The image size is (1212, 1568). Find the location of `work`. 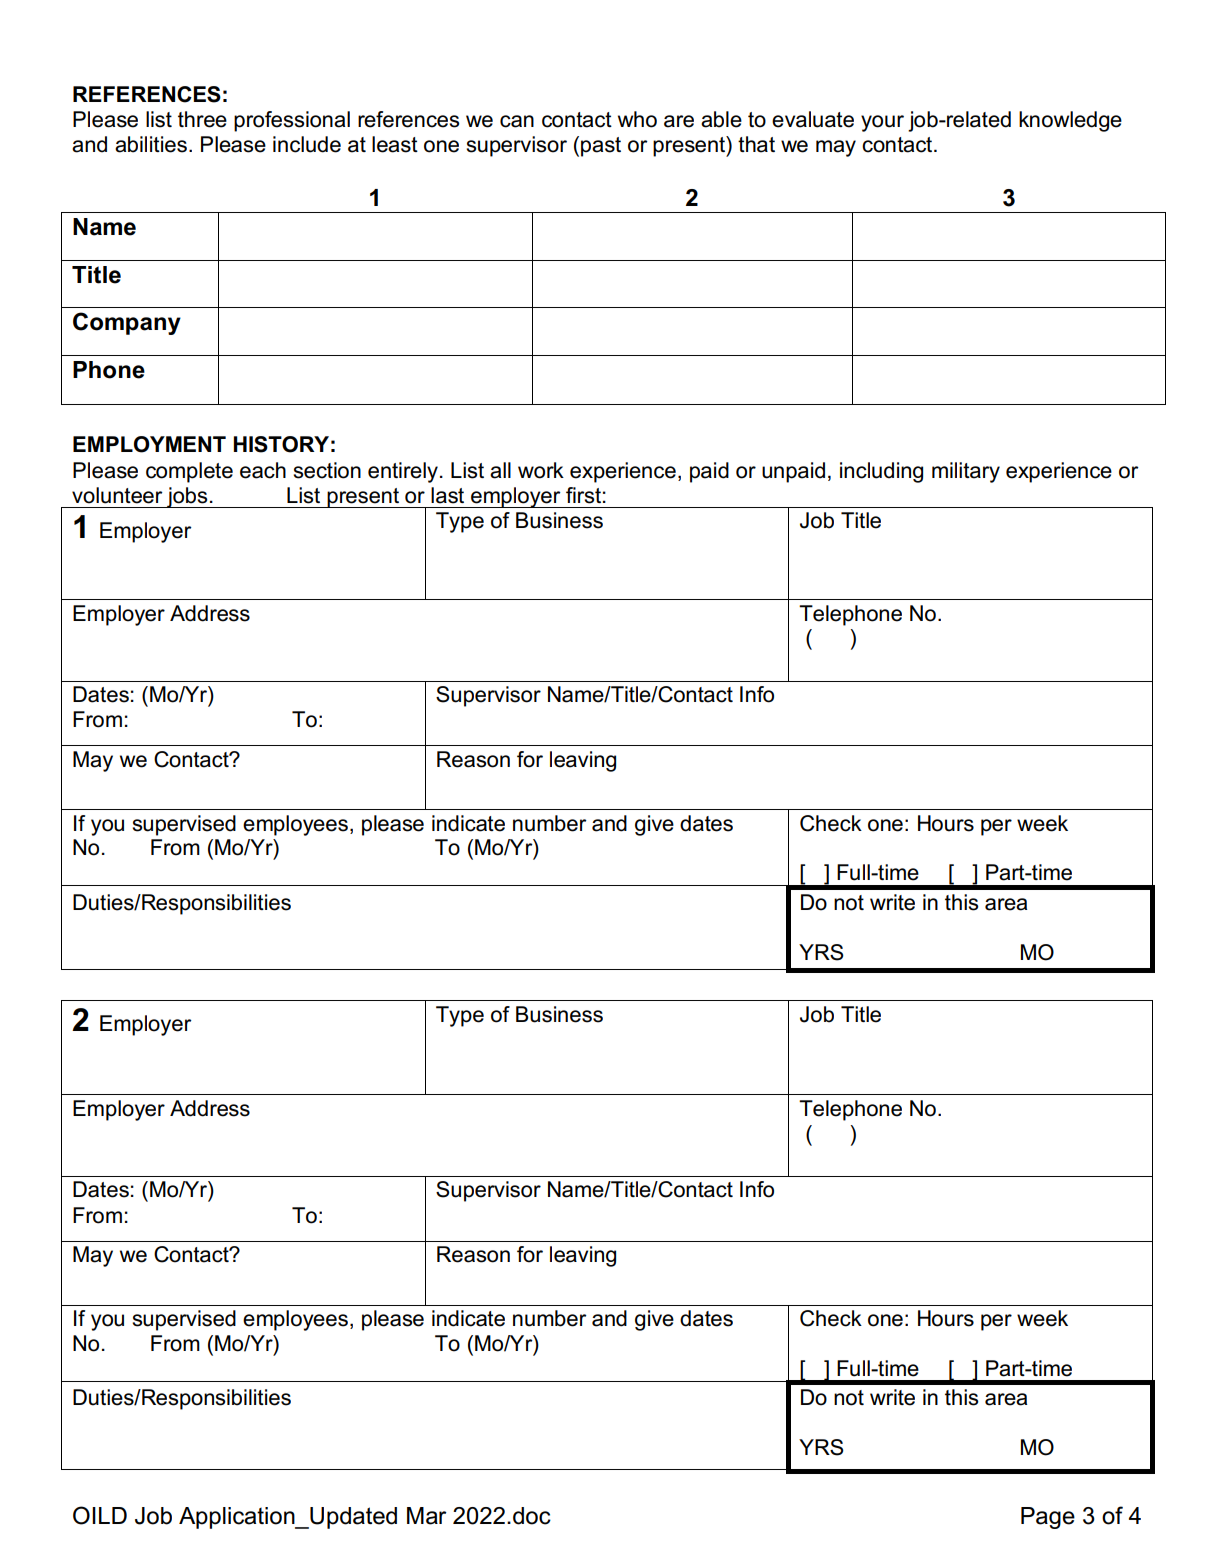

work is located at coordinates (541, 470).
